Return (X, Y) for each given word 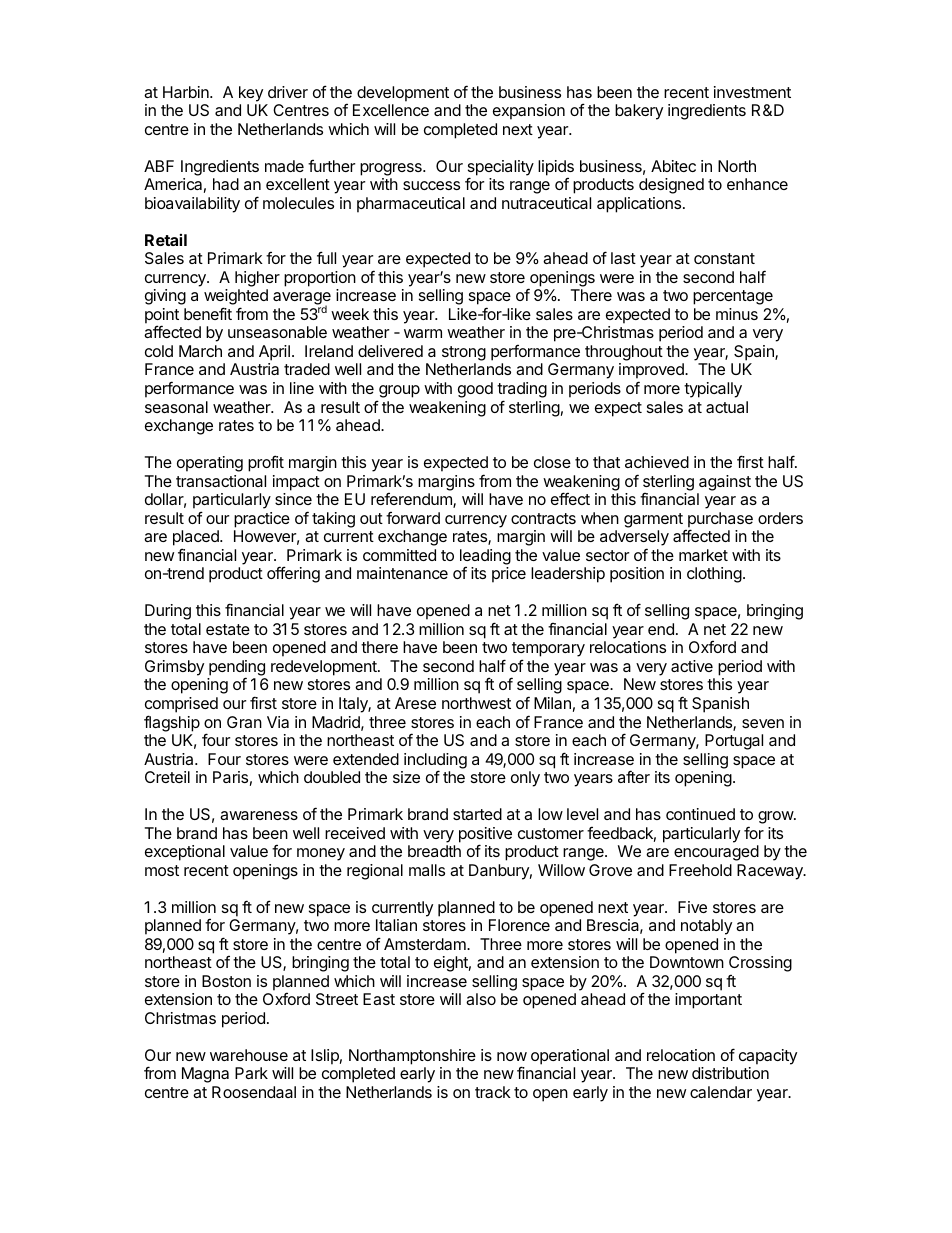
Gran (244, 722)
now (512, 1056)
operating (210, 464)
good (475, 390)
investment (752, 92)
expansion (529, 112)
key (251, 94)
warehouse (249, 1055)
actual (727, 407)
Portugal (734, 742)
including (435, 762)
